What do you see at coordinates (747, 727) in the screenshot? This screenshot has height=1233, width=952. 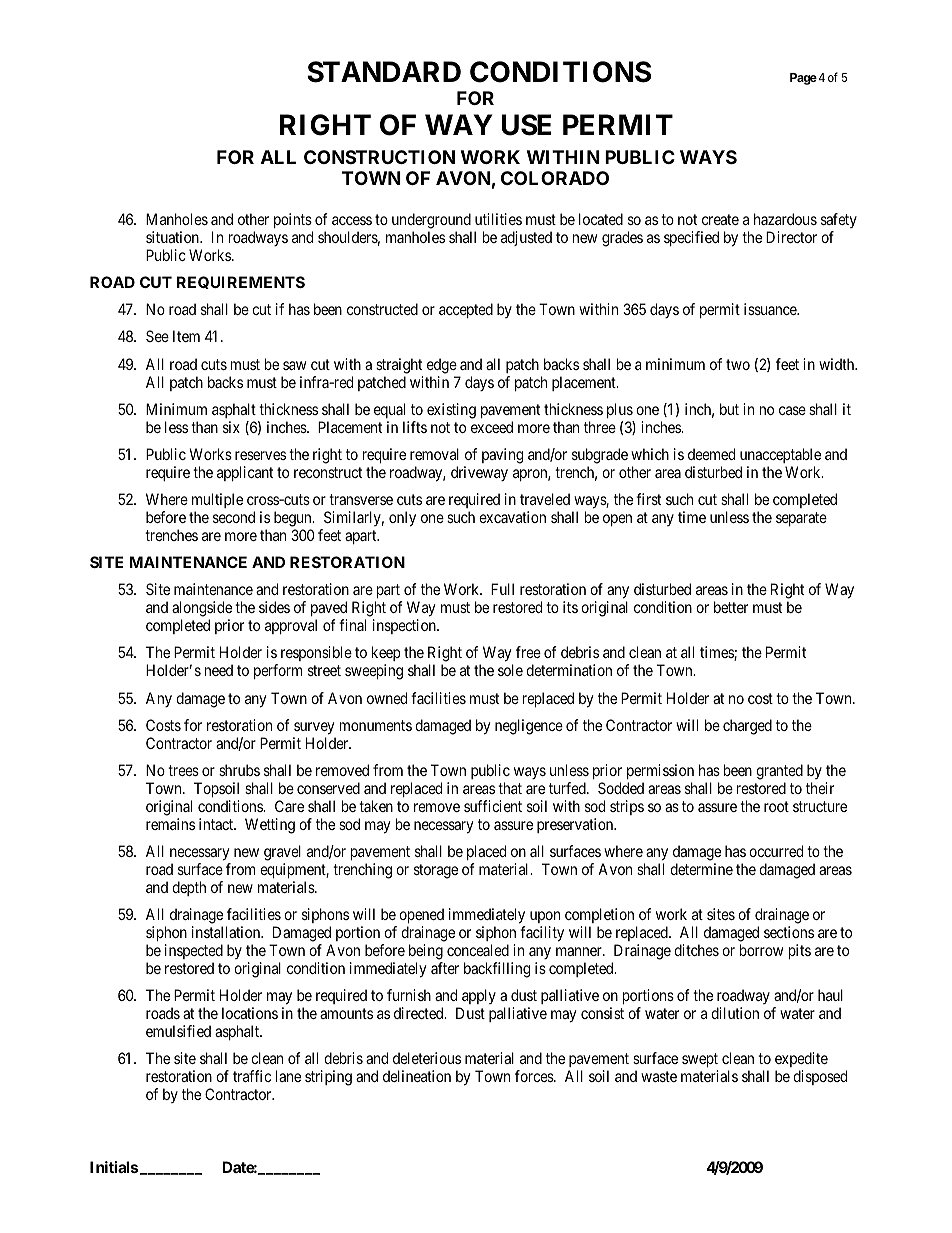 I see `charged` at bounding box center [747, 727].
